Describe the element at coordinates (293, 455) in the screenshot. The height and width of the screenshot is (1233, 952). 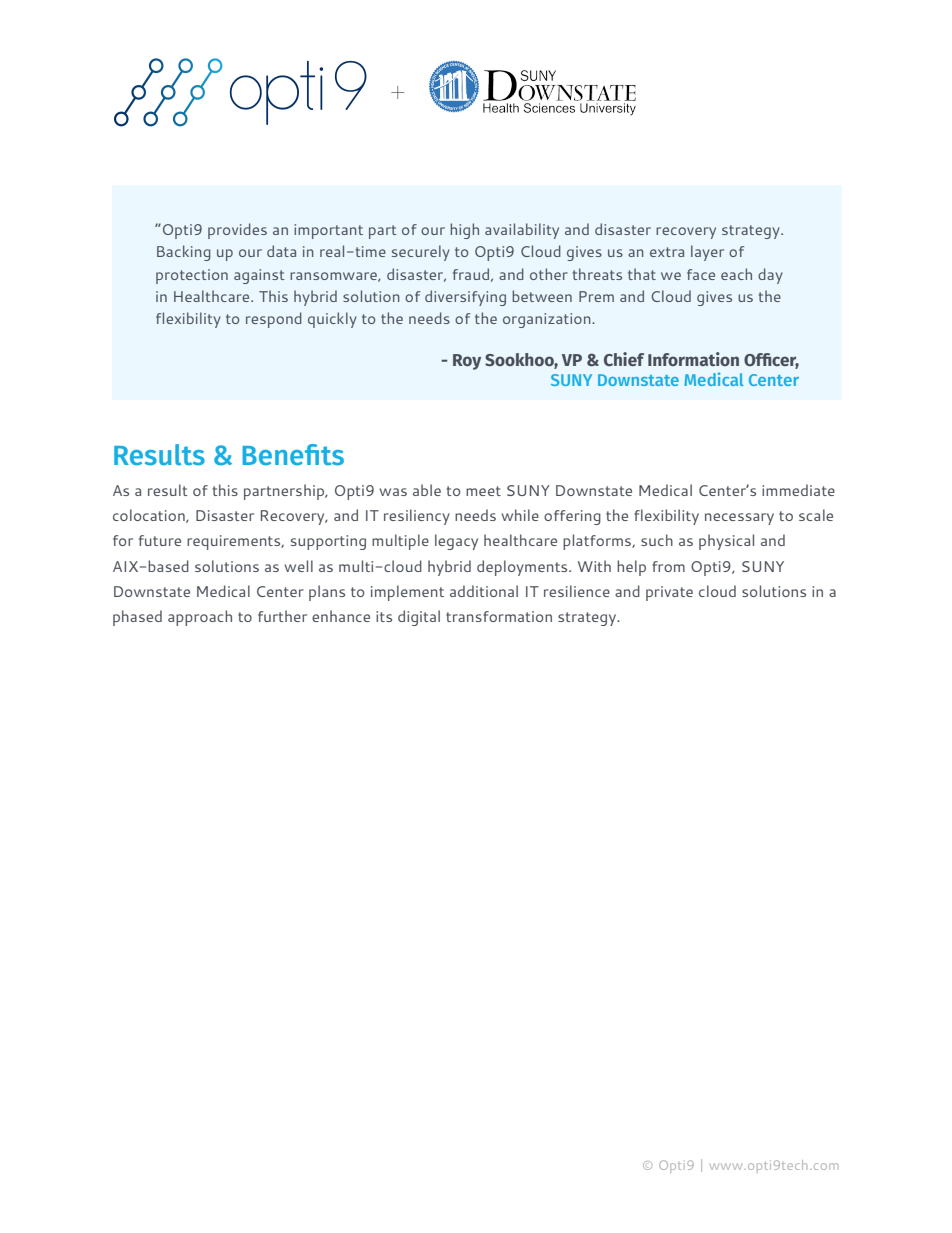
I see `Benefits` at that location.
